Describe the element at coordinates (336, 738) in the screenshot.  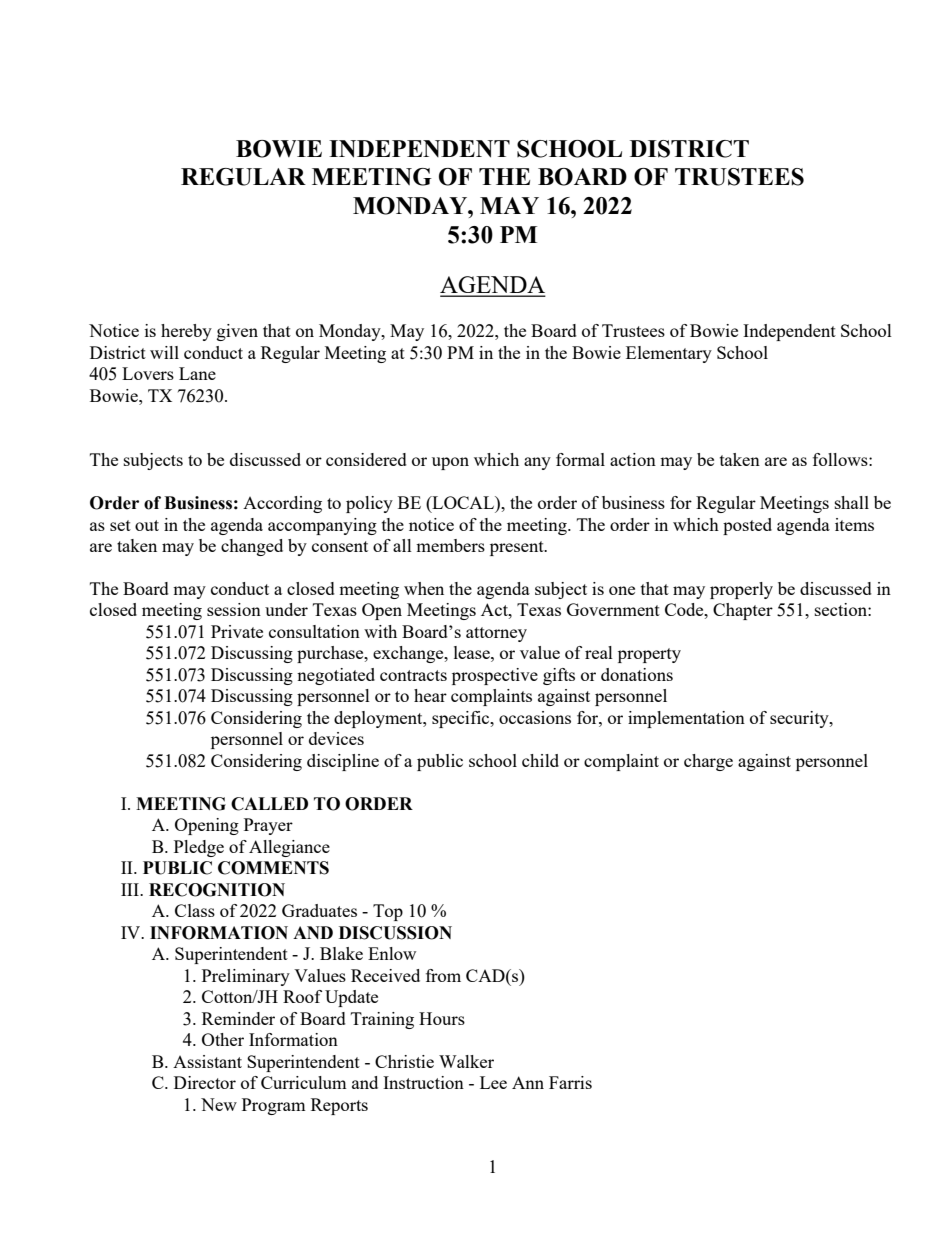
I see `devices` at that location.
